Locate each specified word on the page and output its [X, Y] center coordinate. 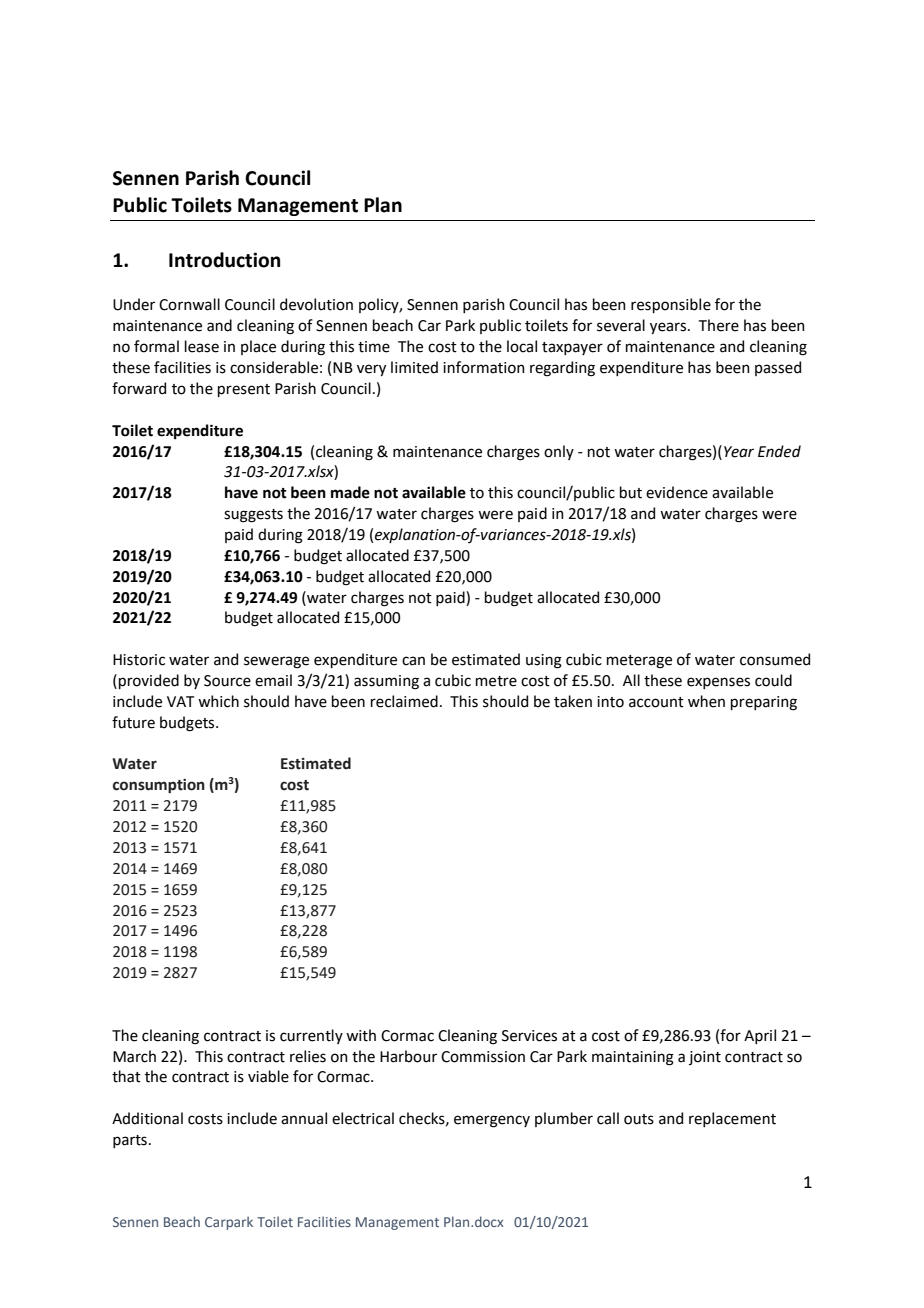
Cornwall [189, 304]
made [350, 492]
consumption [159, 786]
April [760, 1036]
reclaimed [404, 701]
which [218, 701]
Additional [147, 1118]
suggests [253, 516]
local [522, 346]
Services [529, 1036]
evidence [677, 492]
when [706, 701]
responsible [671, 305]
